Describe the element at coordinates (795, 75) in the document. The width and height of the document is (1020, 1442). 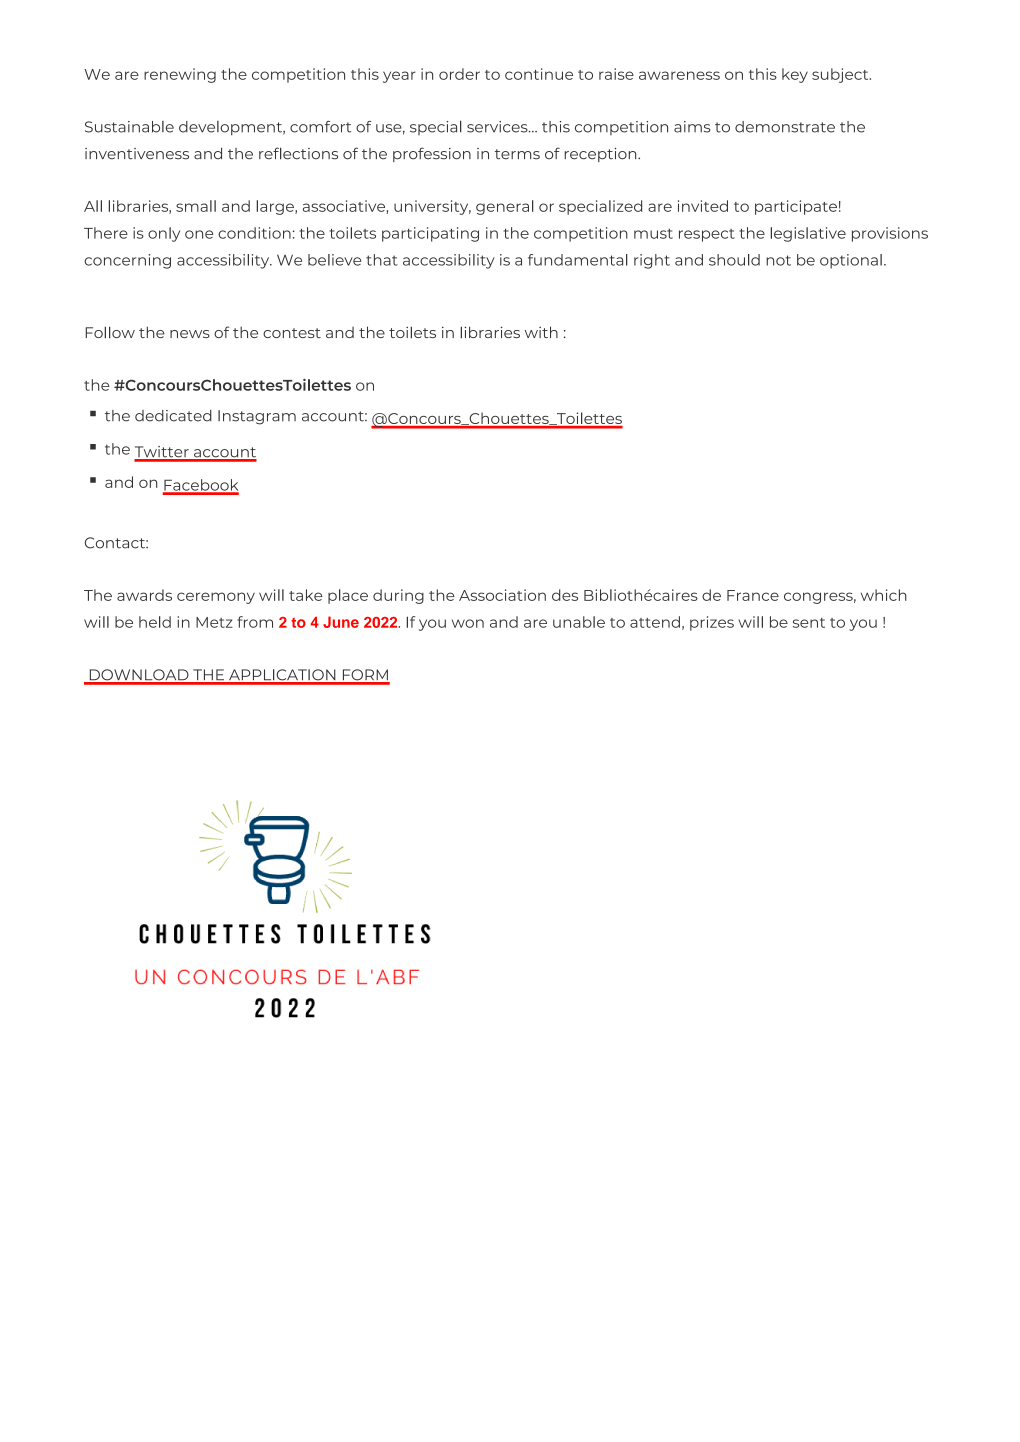
I see `key` at that location.
